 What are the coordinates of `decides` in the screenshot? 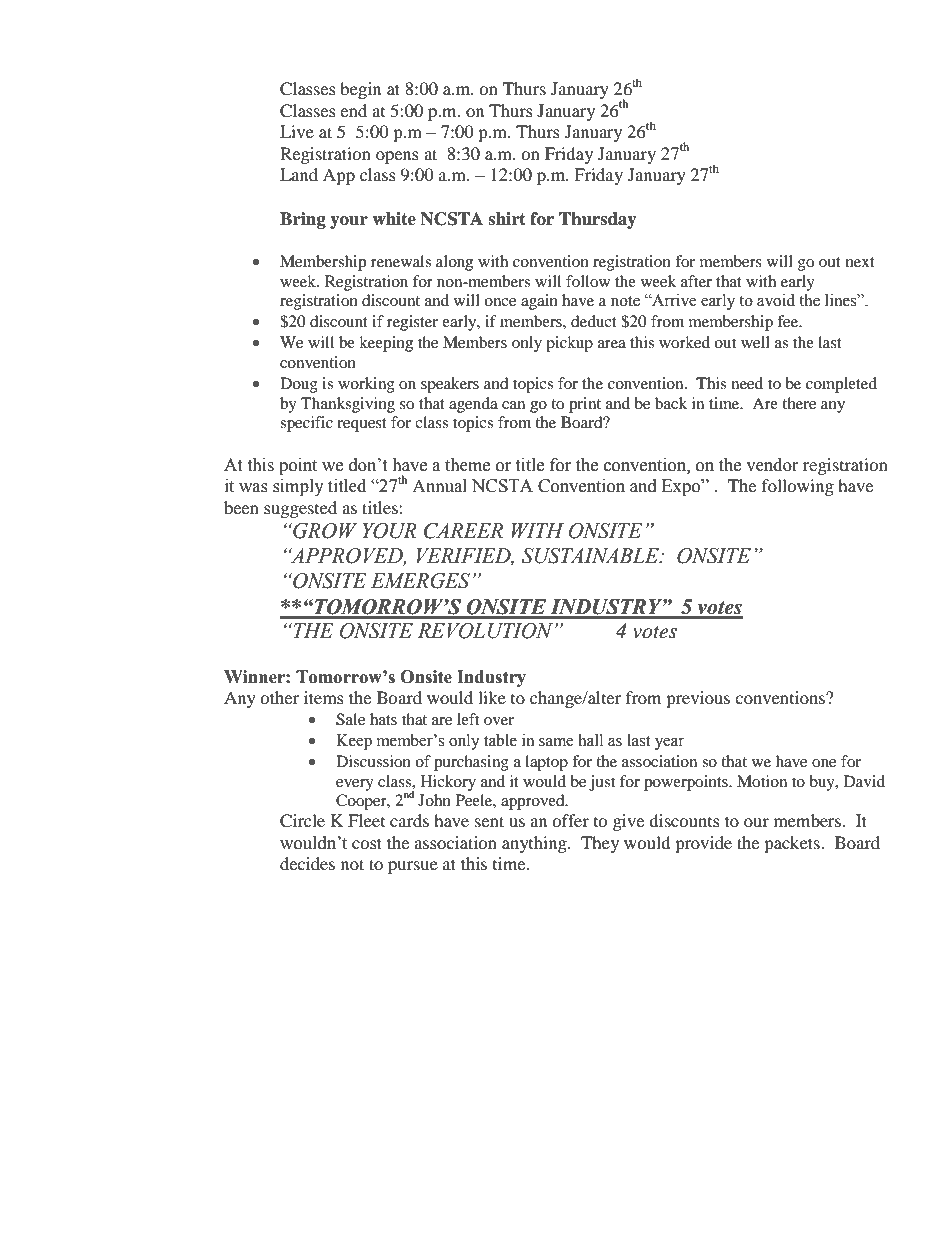 It's located at (307, 863).
